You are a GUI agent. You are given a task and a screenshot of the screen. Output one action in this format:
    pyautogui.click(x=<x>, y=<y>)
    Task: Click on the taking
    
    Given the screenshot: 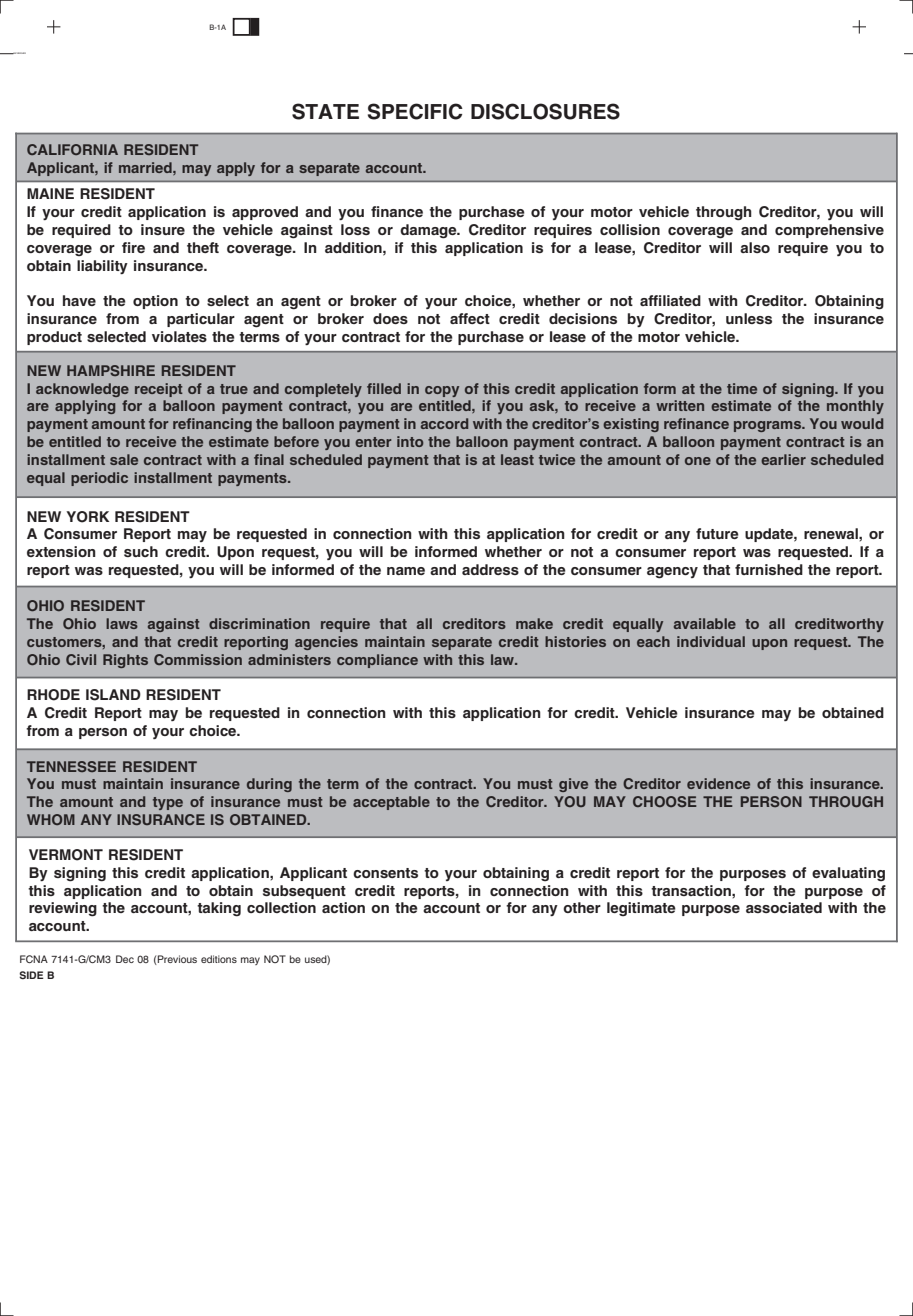 What is the action you would take?
    pyautogui.click(x=219, y=909)
